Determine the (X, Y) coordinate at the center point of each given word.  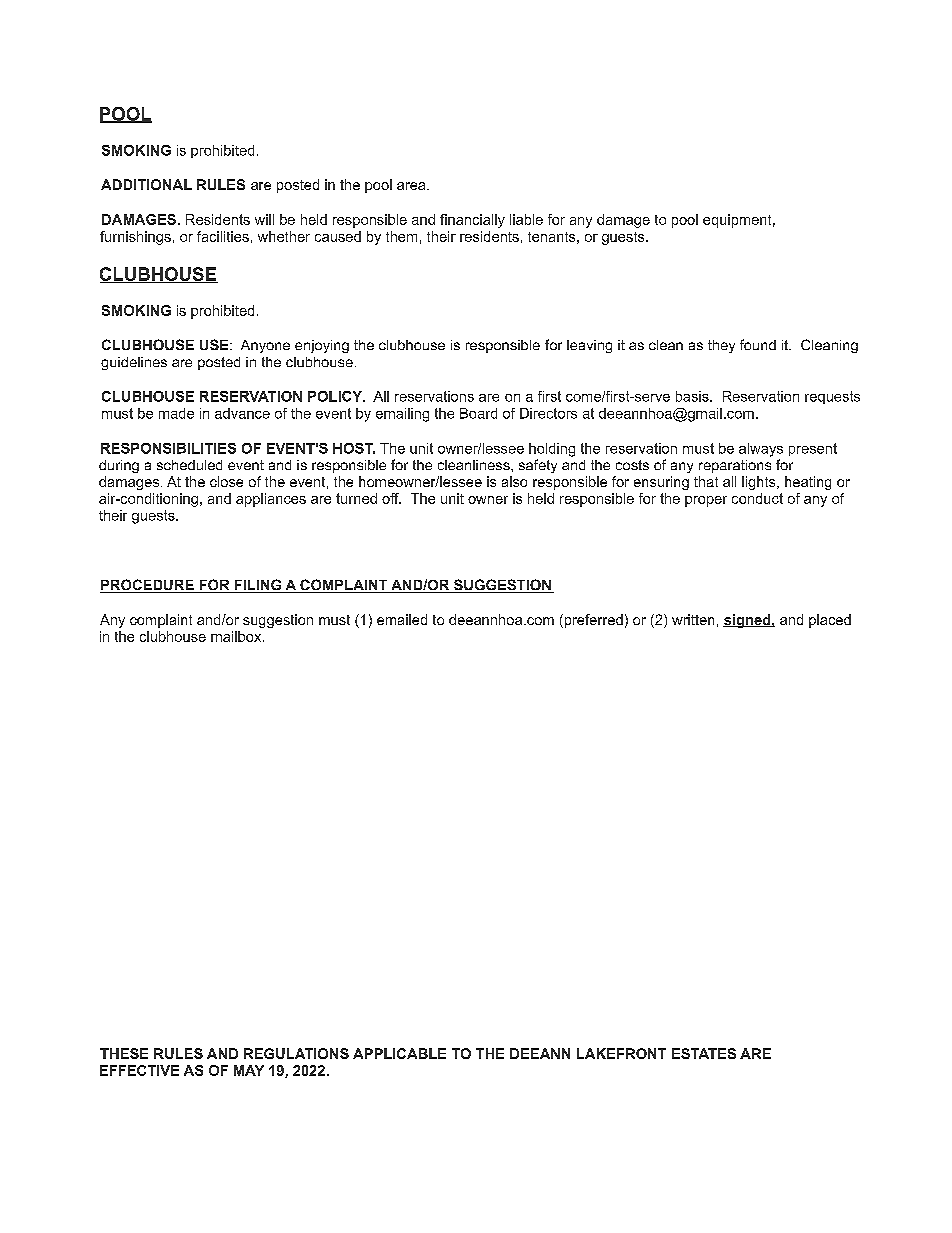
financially (472, 221)
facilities (223, 236)
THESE (124, 1053)
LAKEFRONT (621, 1053)
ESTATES (704, 1053)
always (761, 450)
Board (478, 413)
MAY (249, 1070)
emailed (402, 619)
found (758, 344)
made (176, 413)
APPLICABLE (399, 1053)
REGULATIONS (296, 1053)
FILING (258, 586)
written (693, 619)
